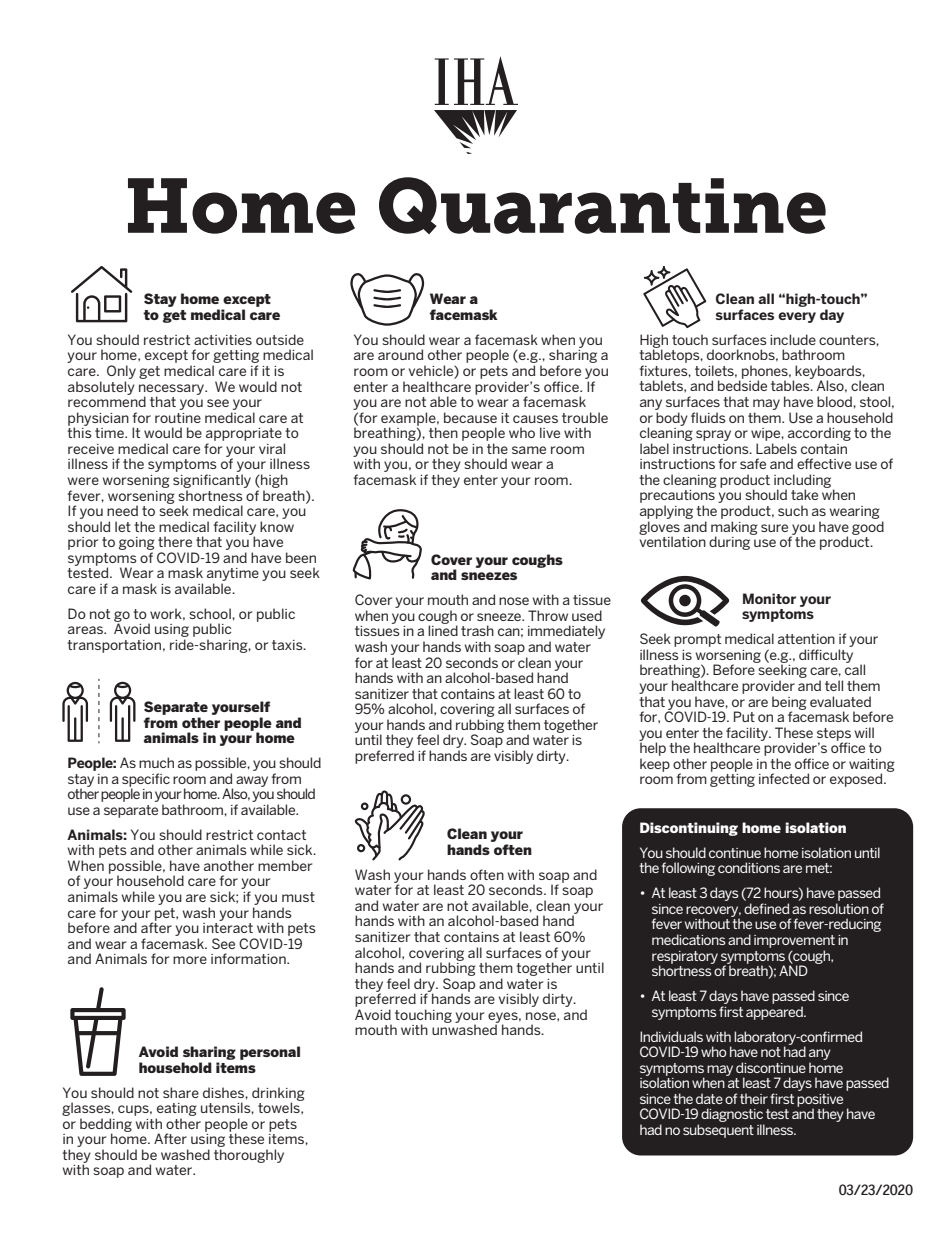  Describe the element at coordinates (749, 867) in the screenshot. I see `conditions` at that location.
